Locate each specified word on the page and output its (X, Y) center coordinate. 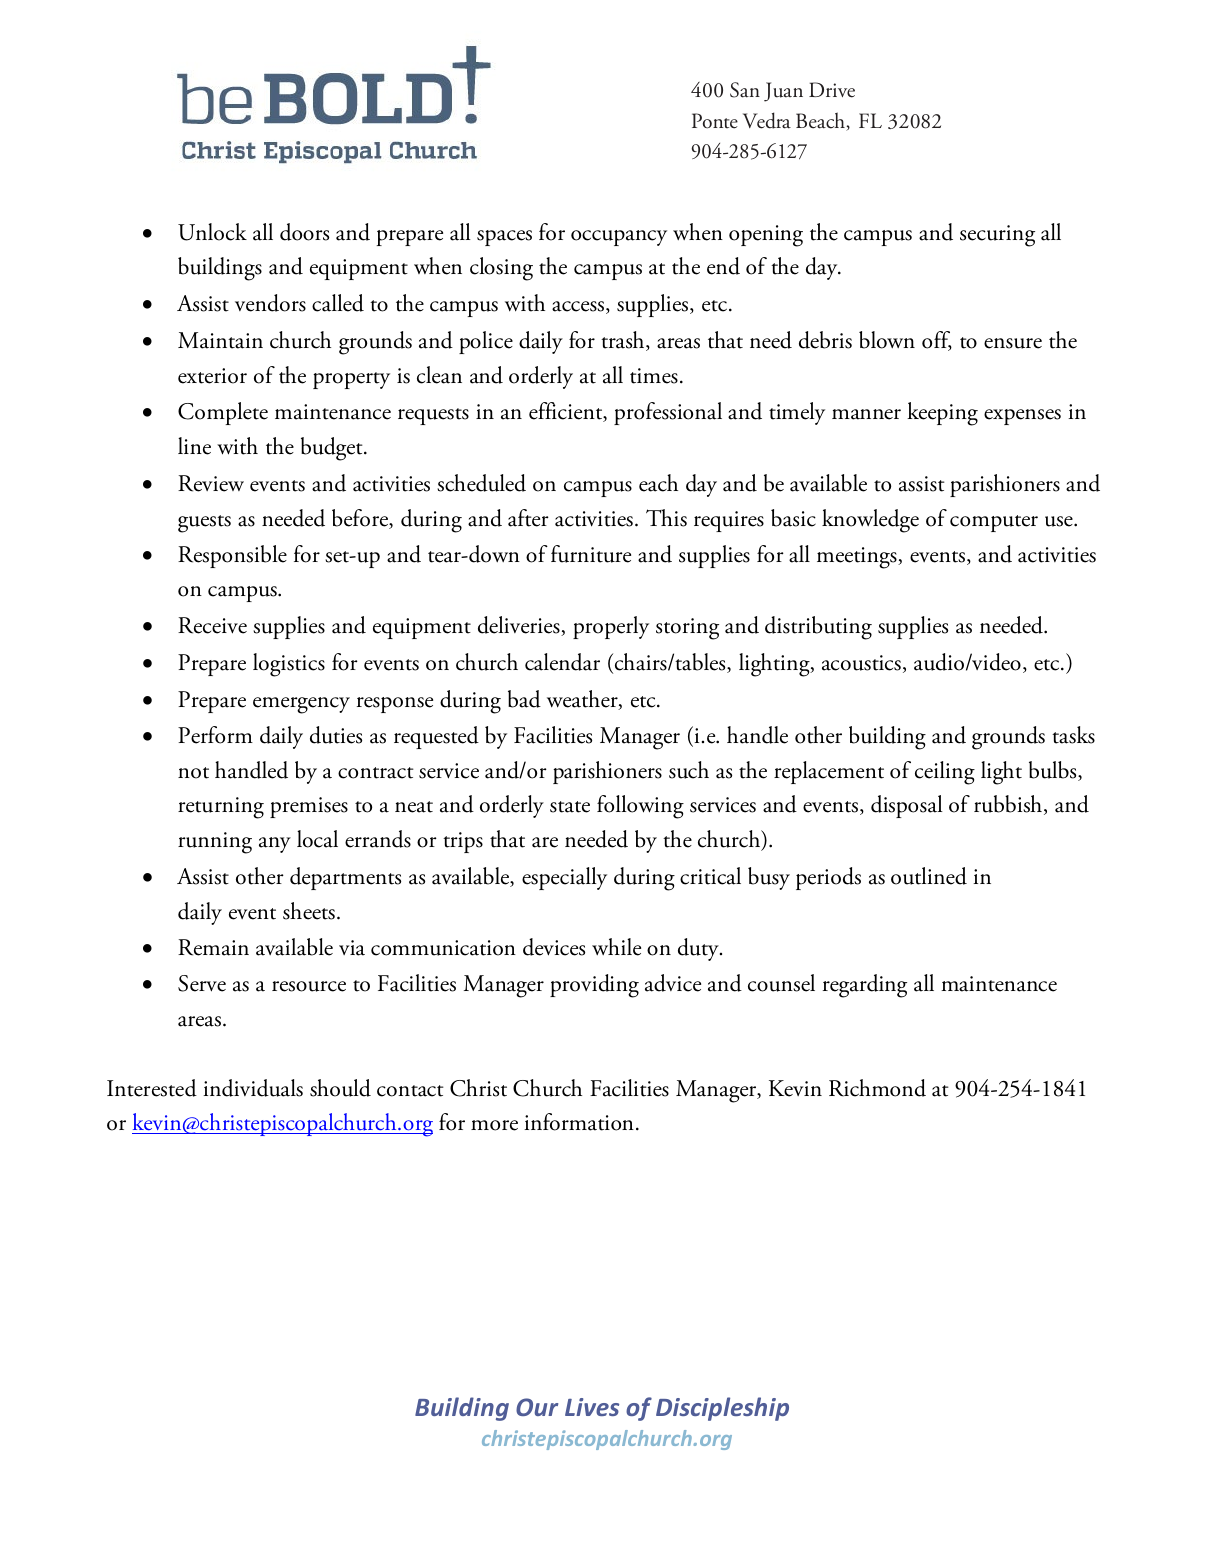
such (689, 770)
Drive (832, 90)
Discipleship (722, 1409)
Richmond (877, 1088)
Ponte (715, 121)
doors (304, 232)
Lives (592, 1407)
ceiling (945, 773)
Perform (215, 735)
